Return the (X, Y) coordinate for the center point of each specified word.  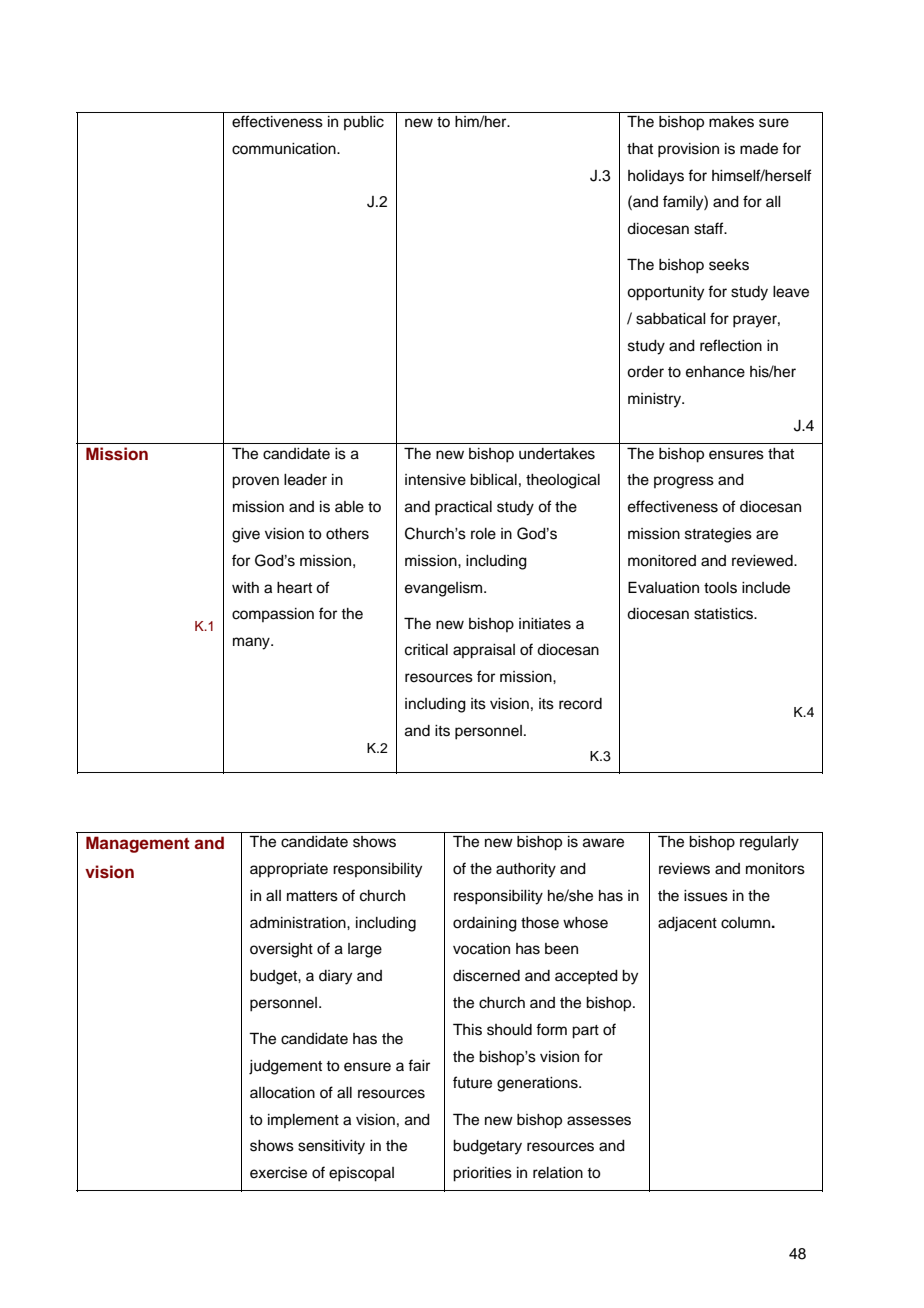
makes (731, 122)
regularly (769, 843)
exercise (278, 1173)
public (364, 123)
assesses (599, 1121)
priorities (482, 1174)
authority (526, 870)
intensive (435, 480)
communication (285, 149)
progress (684, 482)
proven (255, 482)
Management (138, 844)
